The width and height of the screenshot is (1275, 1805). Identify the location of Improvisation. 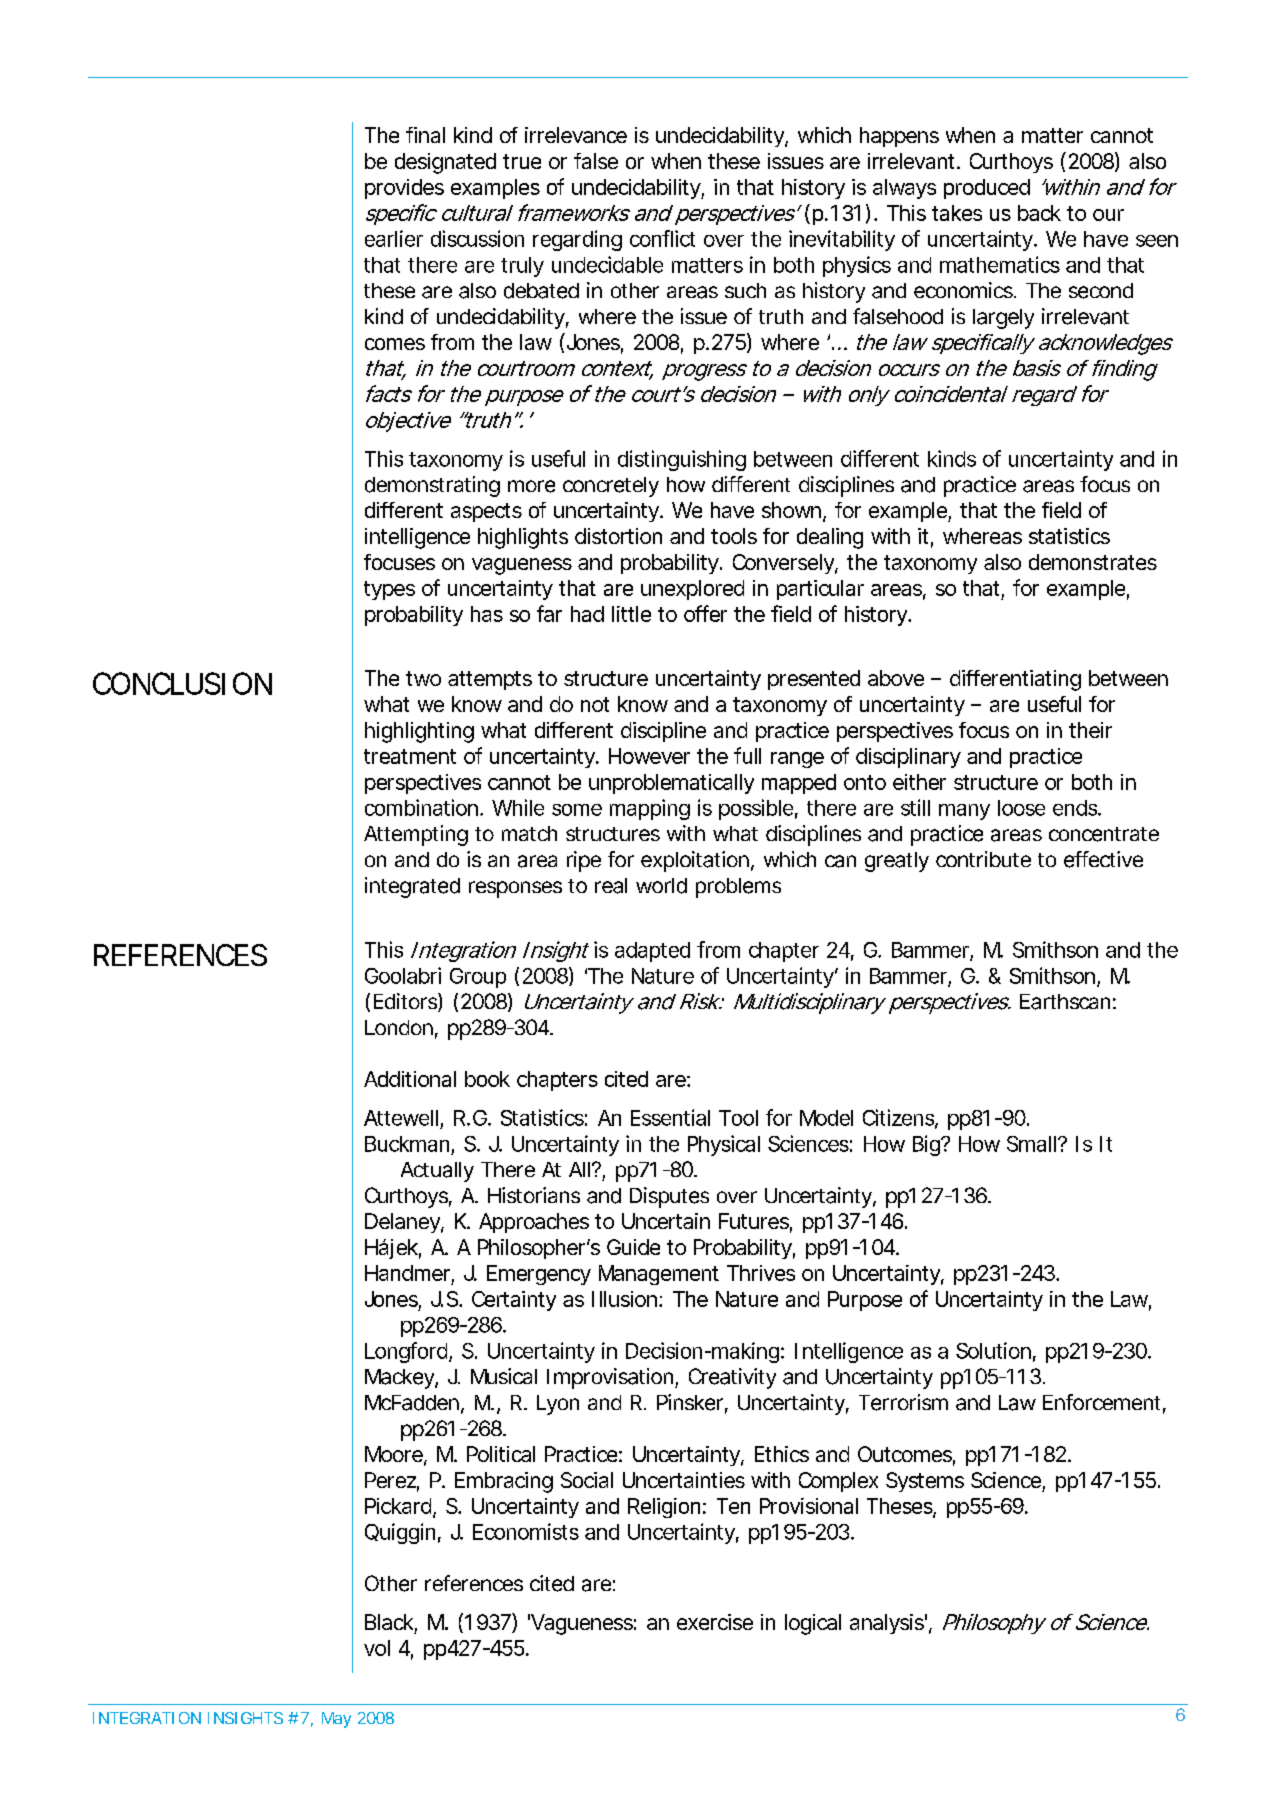
(611, 1378).
